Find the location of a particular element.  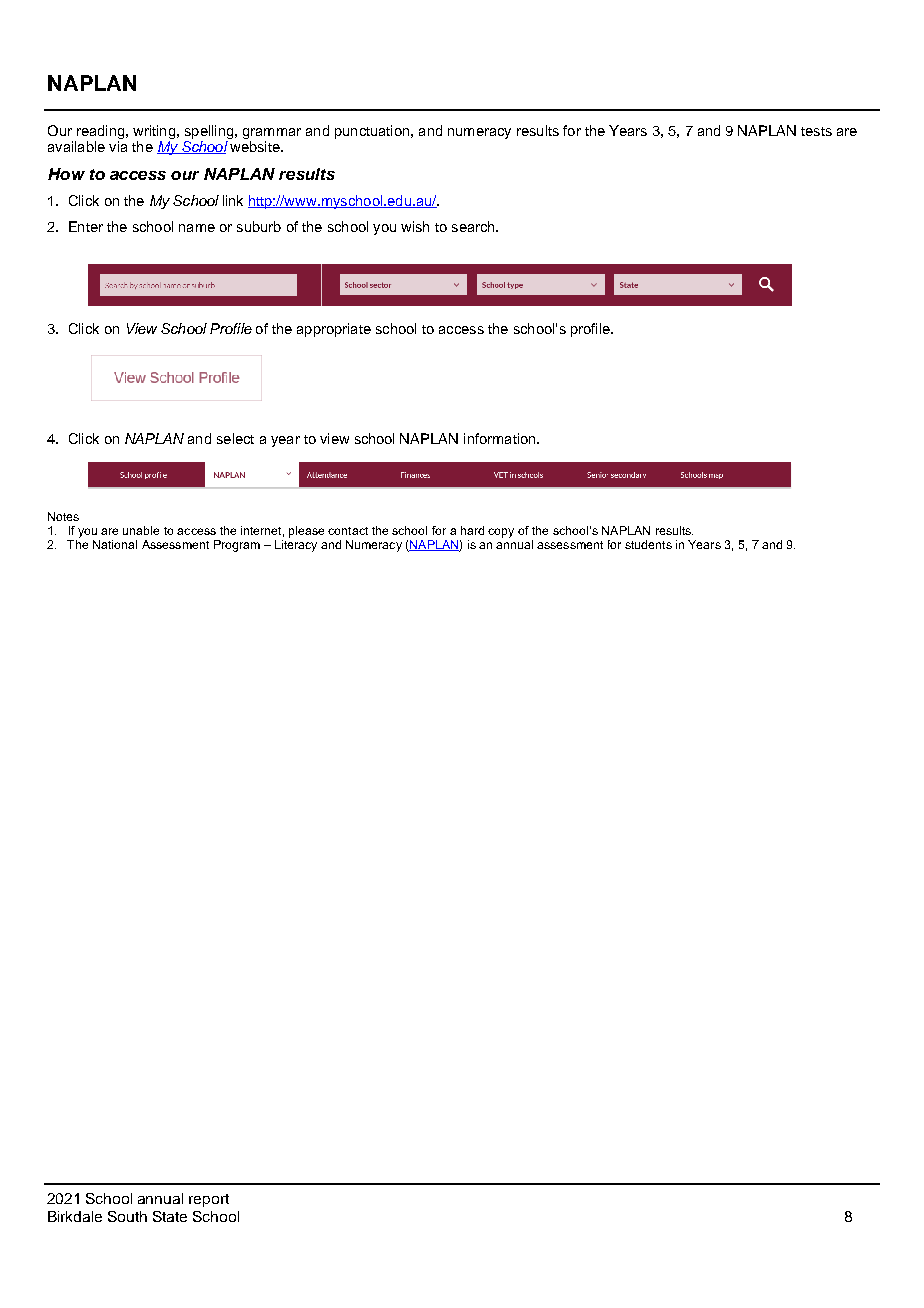

via is located at coordinates (118, 146).
